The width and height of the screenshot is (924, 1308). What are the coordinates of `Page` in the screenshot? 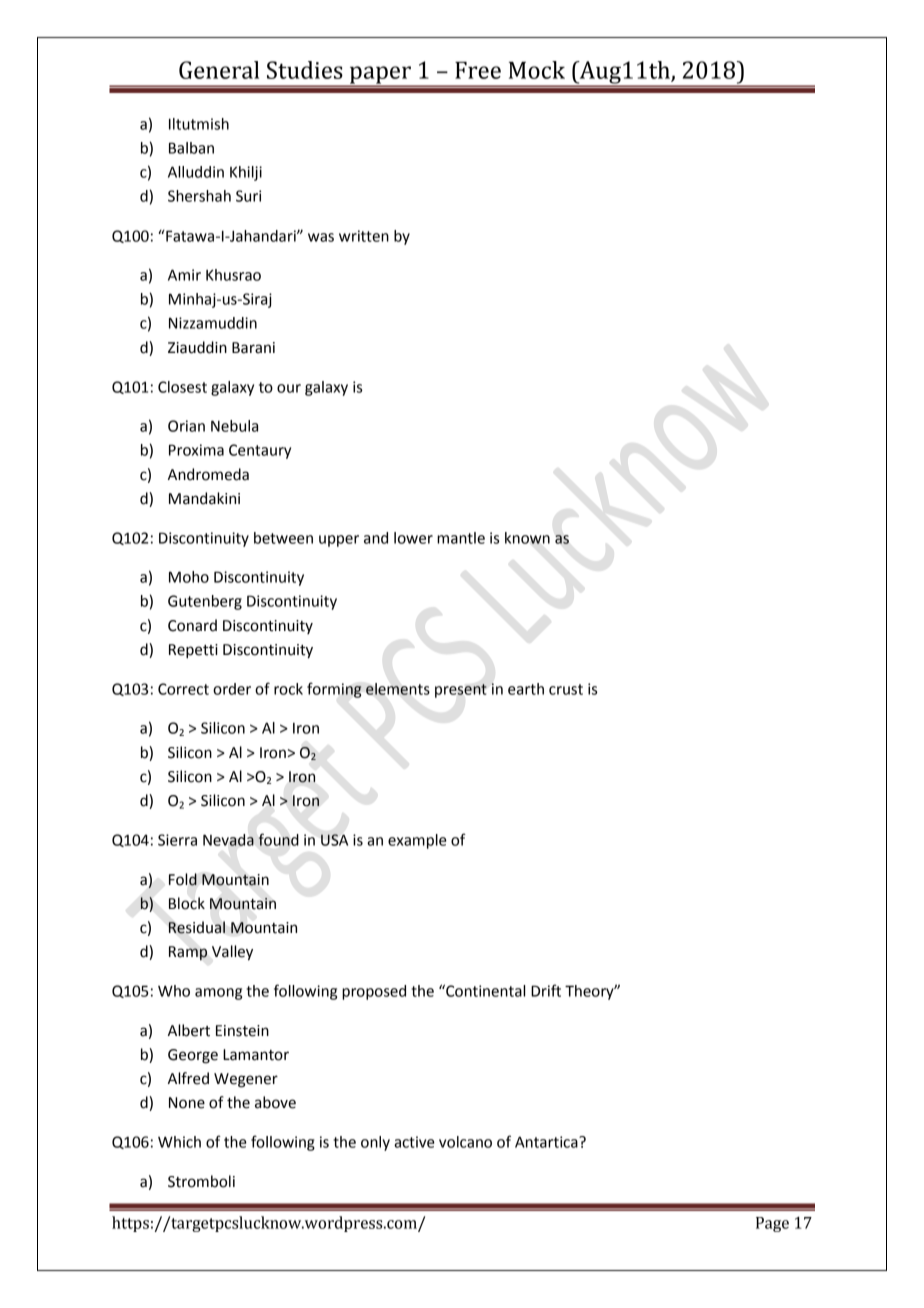 It's located at (772, 1224).
